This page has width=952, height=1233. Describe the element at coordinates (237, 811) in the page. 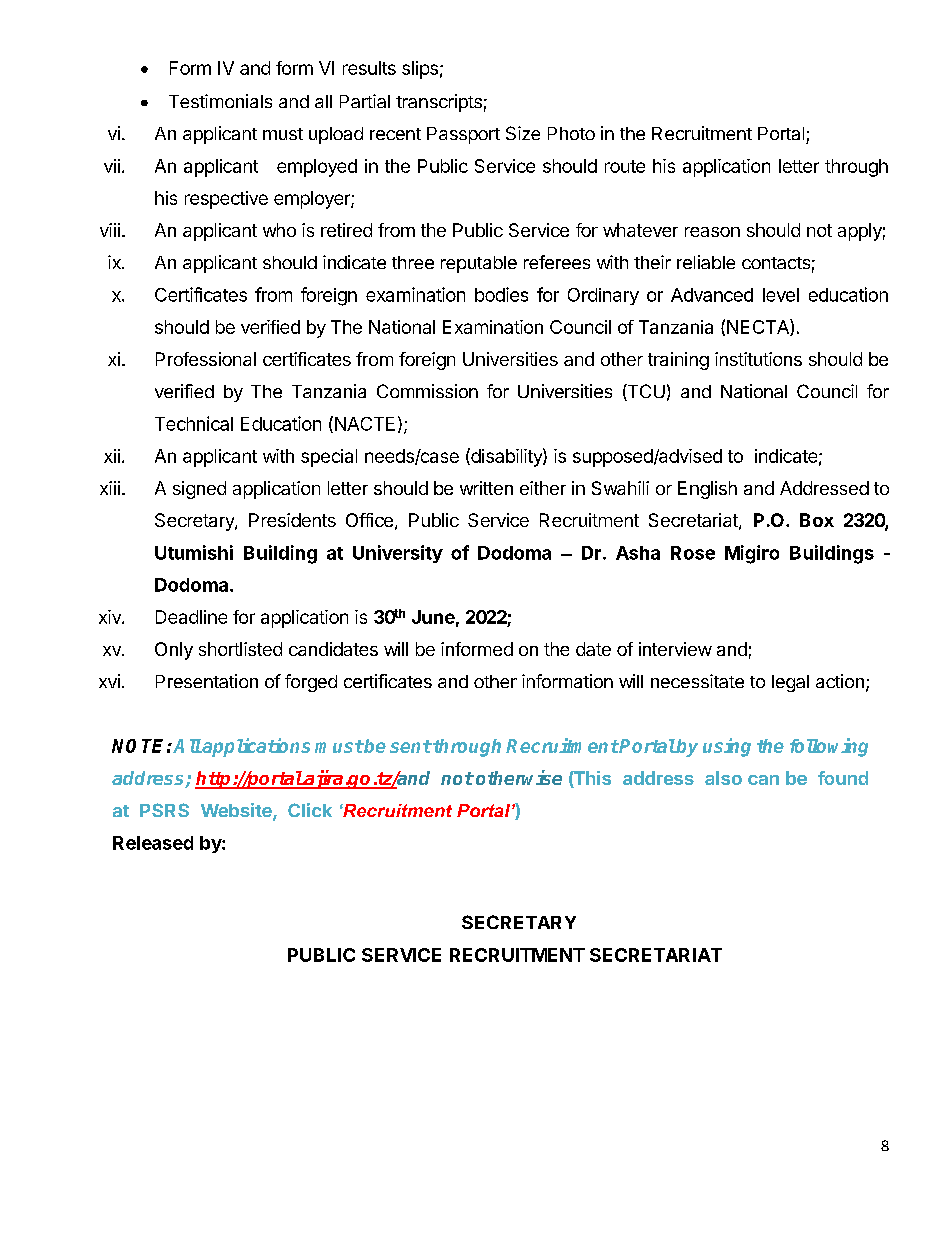

I see `Website` at that location.
